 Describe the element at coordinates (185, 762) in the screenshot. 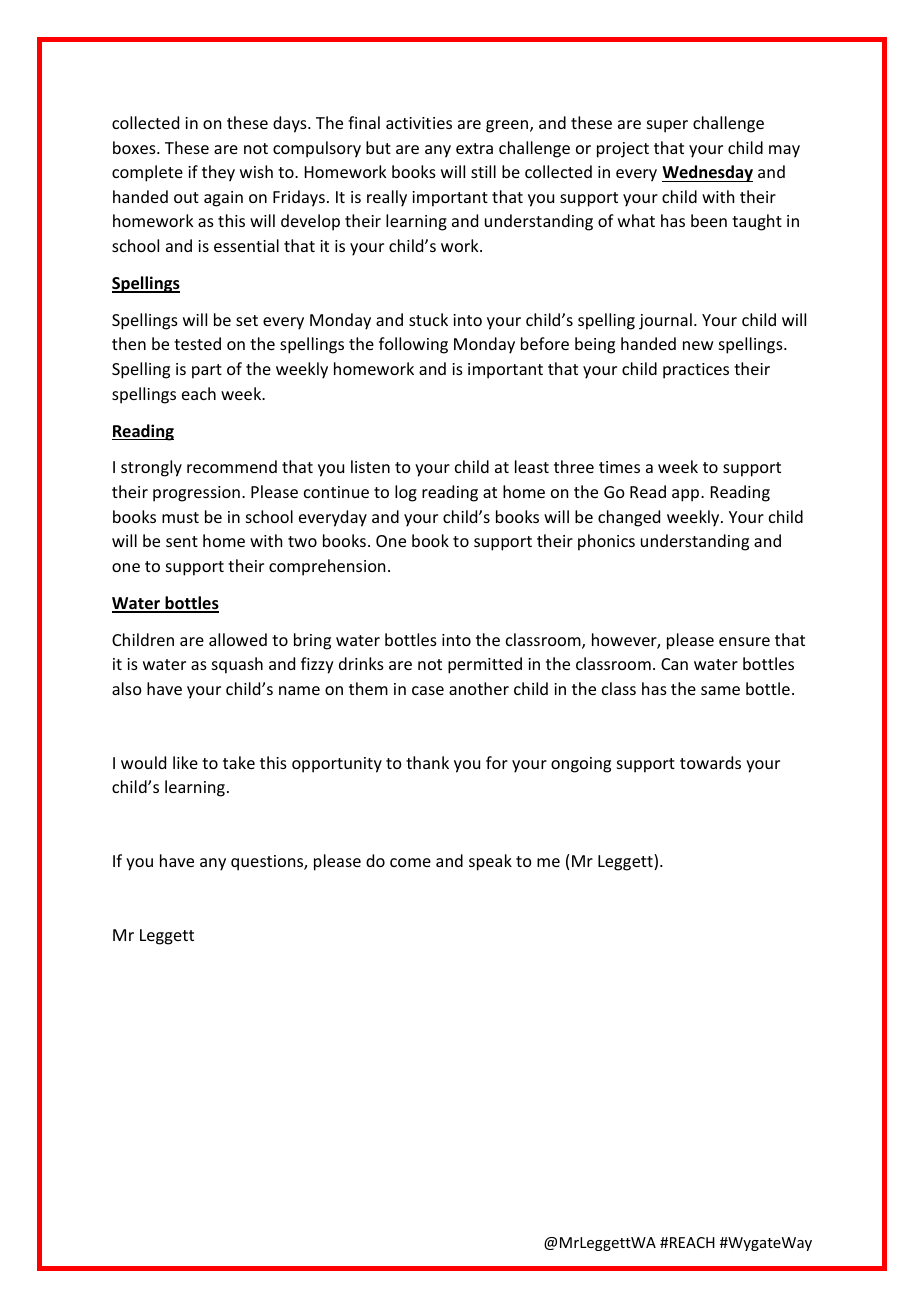

I see `like` at that location.
